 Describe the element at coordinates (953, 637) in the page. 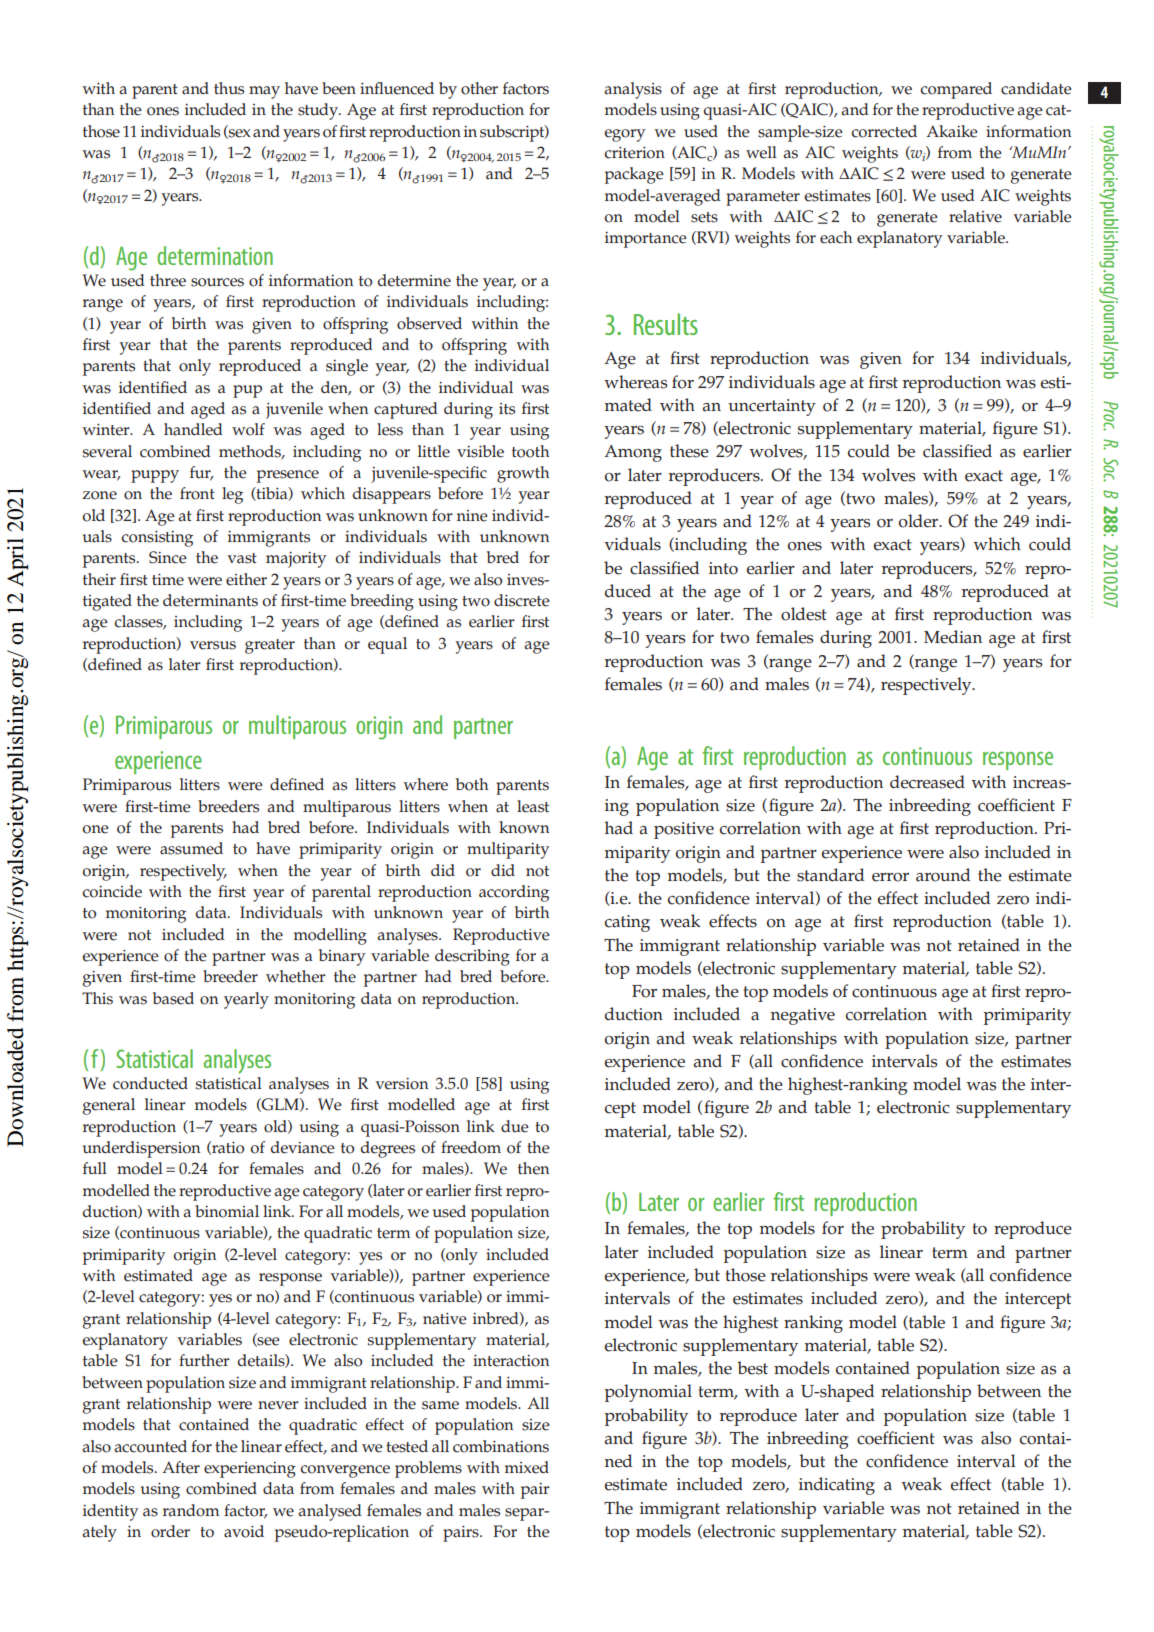

I see `Median` at that location.
